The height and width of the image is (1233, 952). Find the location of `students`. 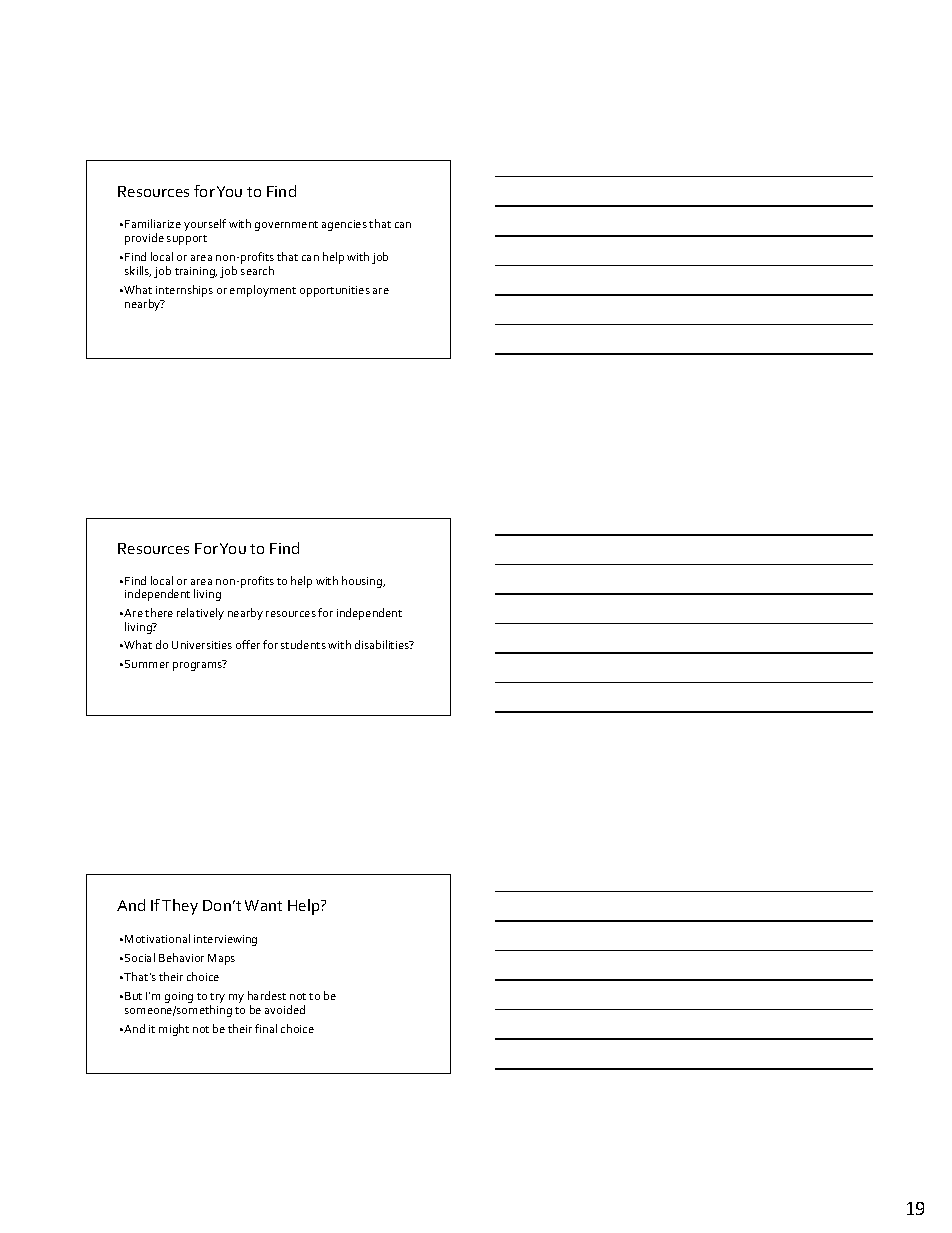

students is located at coordinates (303, 644).
